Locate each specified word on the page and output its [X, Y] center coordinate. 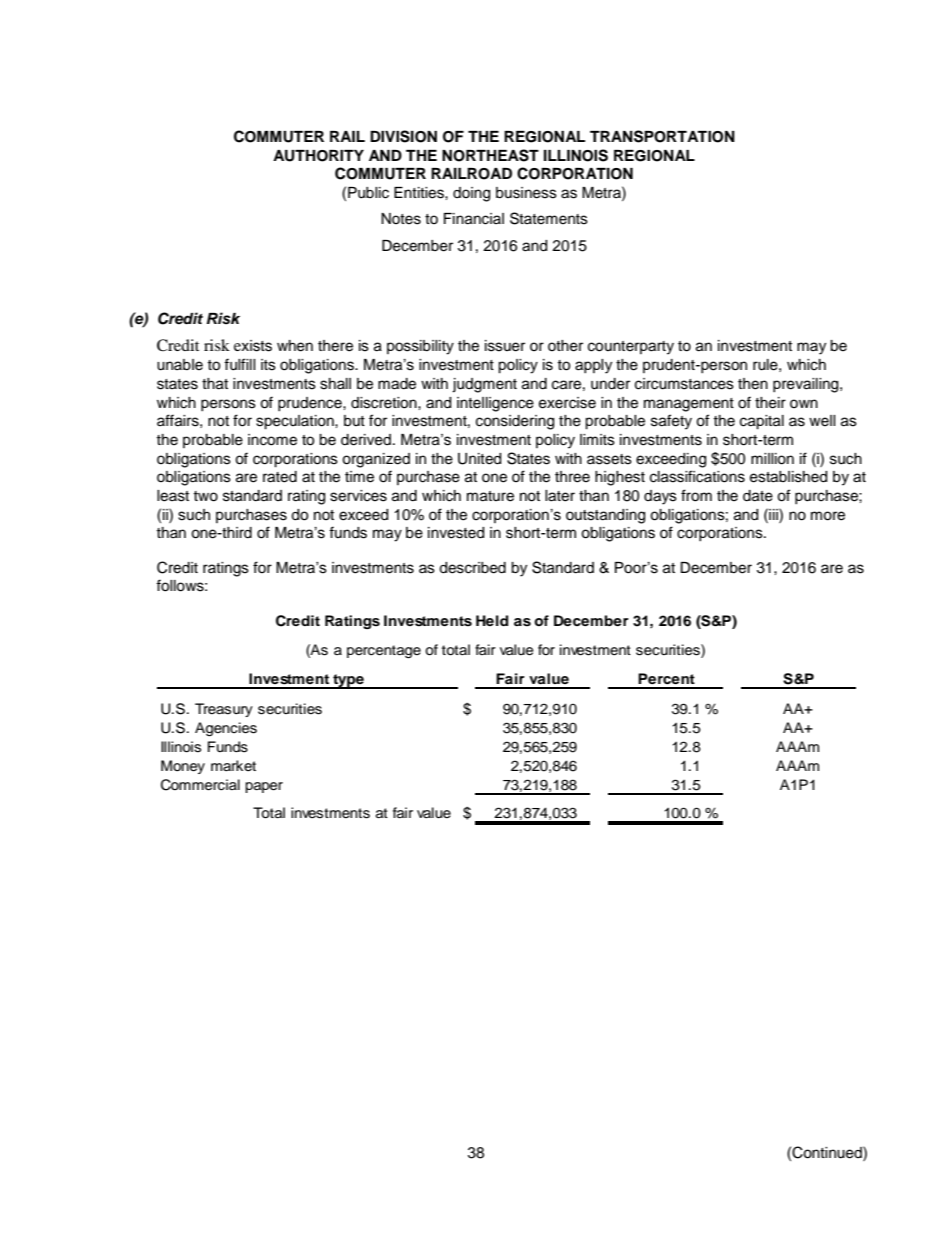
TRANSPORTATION [662, 136]
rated [280, 477]
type [348, 681]
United [479, 459]
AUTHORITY [318, 156]
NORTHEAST [490, 155]
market [233, 766]
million [772, 459]
